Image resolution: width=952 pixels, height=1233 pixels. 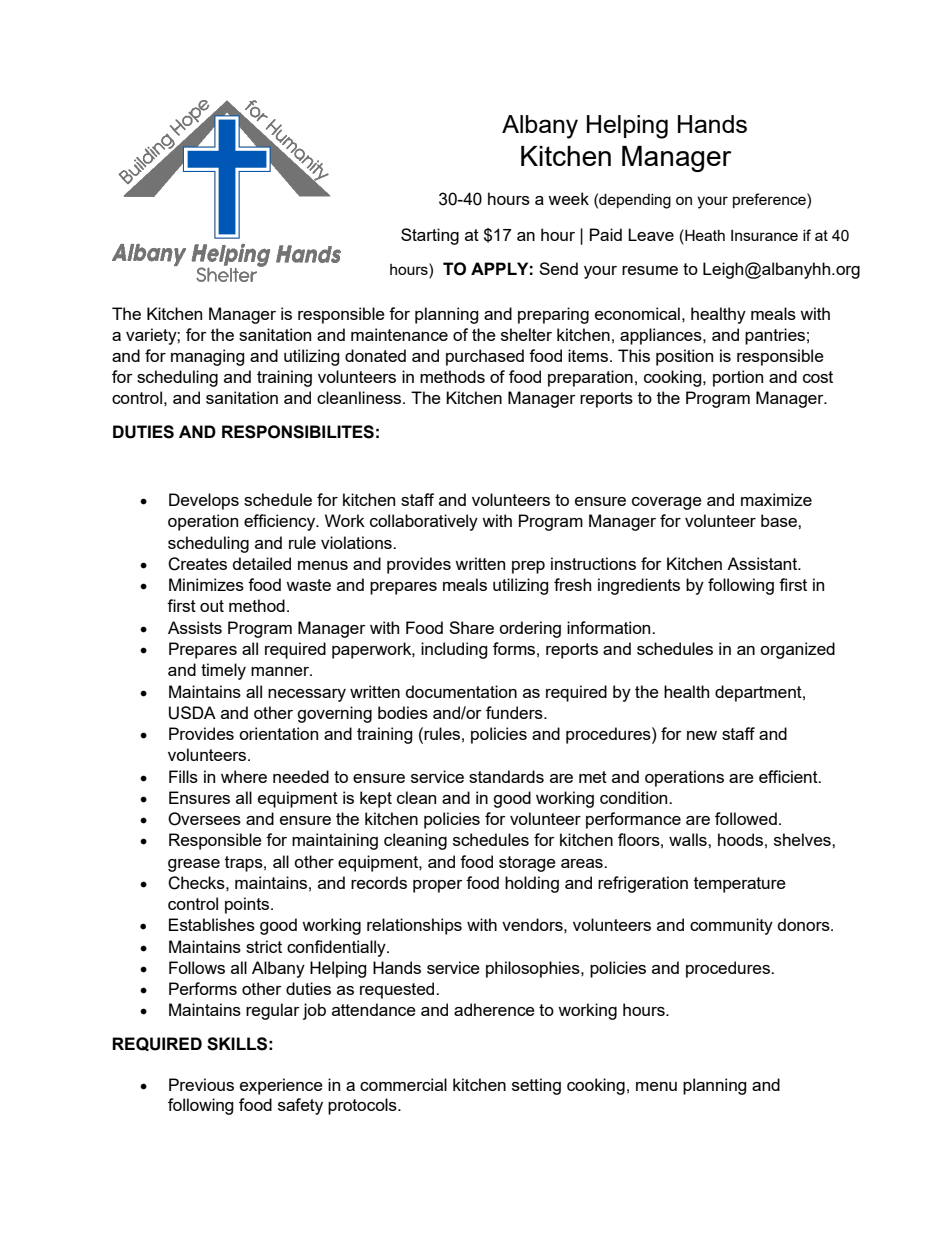 What do you see at coordinates (764, 235) in the screenshot?
I see `Insurance` at bounding box center [764, 235].
